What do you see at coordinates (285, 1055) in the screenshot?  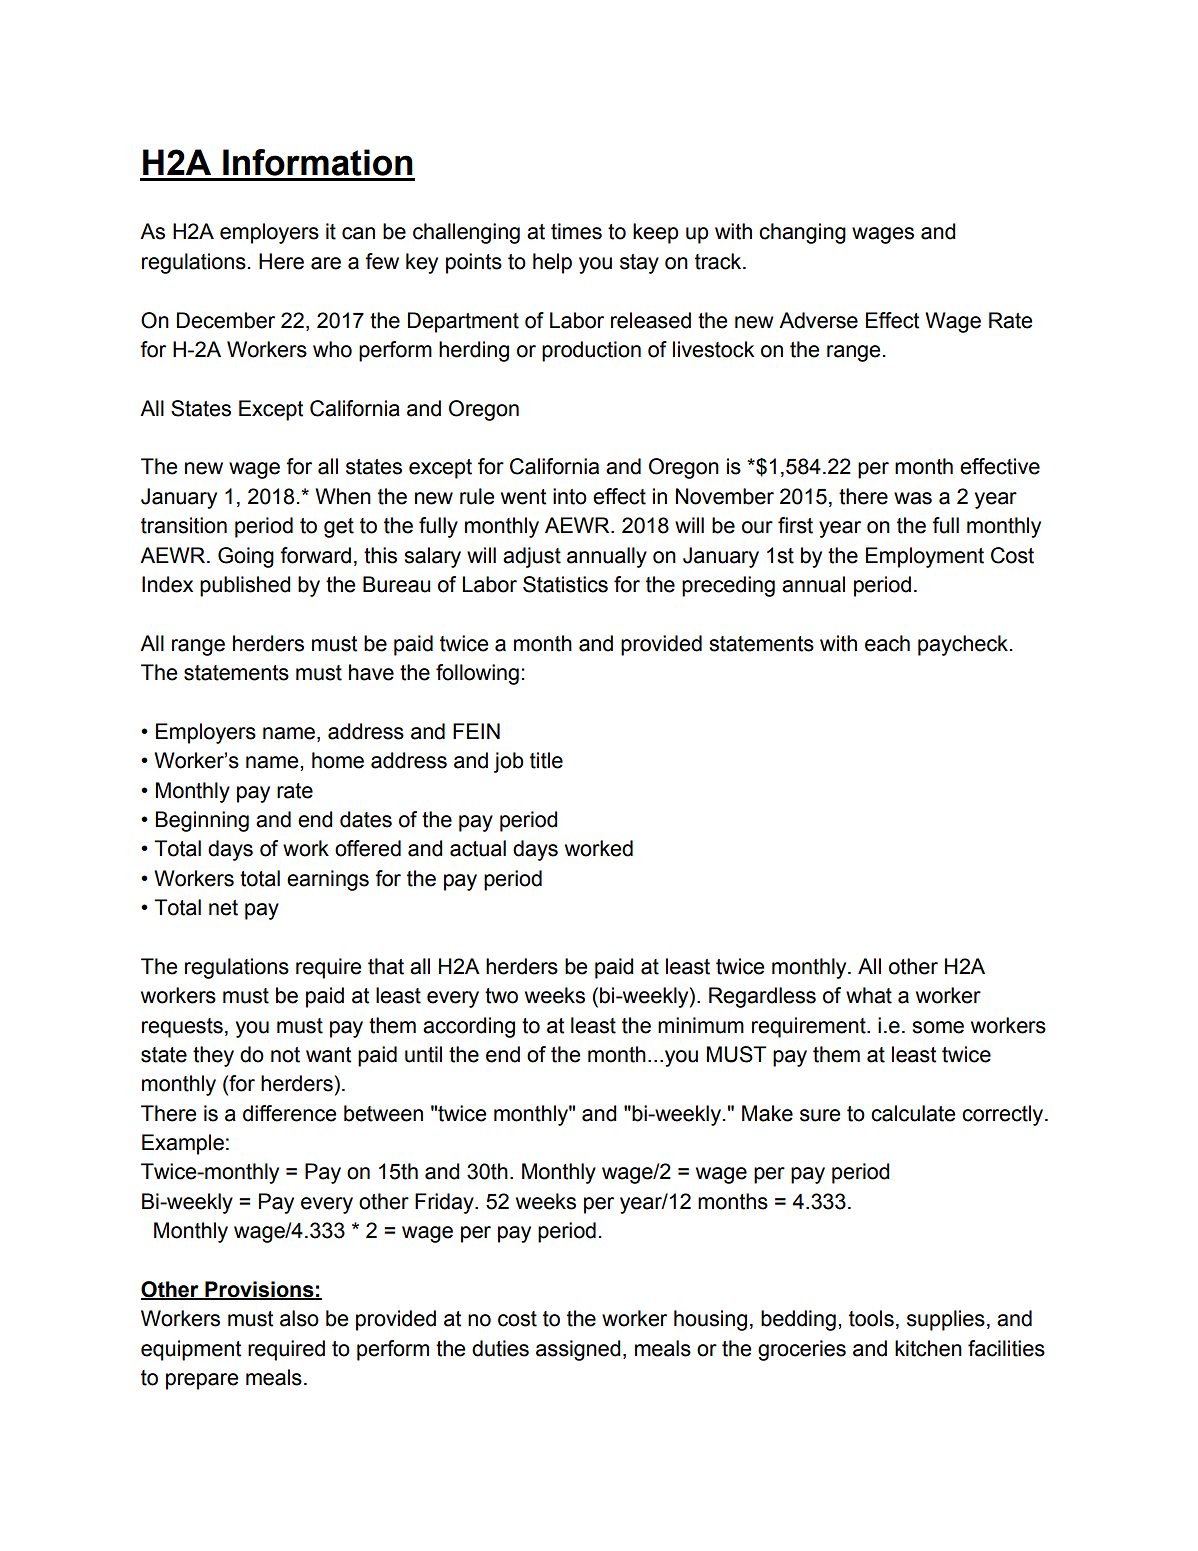 I see `not` at bounding box center [285, 1055].
